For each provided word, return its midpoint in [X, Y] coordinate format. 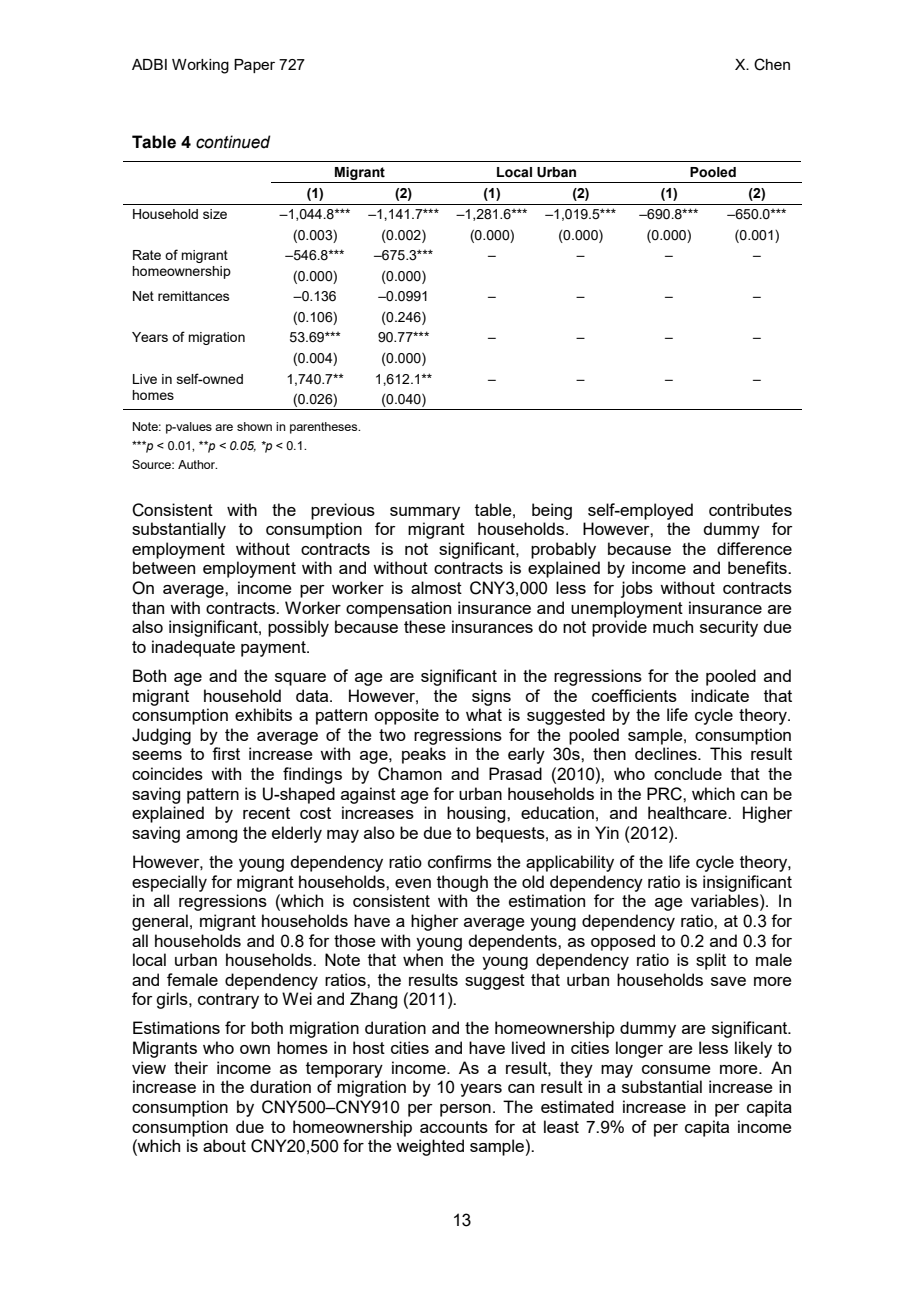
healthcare [688, 812]
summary [425, 513]
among [211, 836]
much [673, 626]
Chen [772, 64]
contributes [750, 509]
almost [436, 587]
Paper [254, 66]
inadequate [193, 648]
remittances [193, 296]
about [224, 1145]
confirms [460, 861]
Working [200, 66]
